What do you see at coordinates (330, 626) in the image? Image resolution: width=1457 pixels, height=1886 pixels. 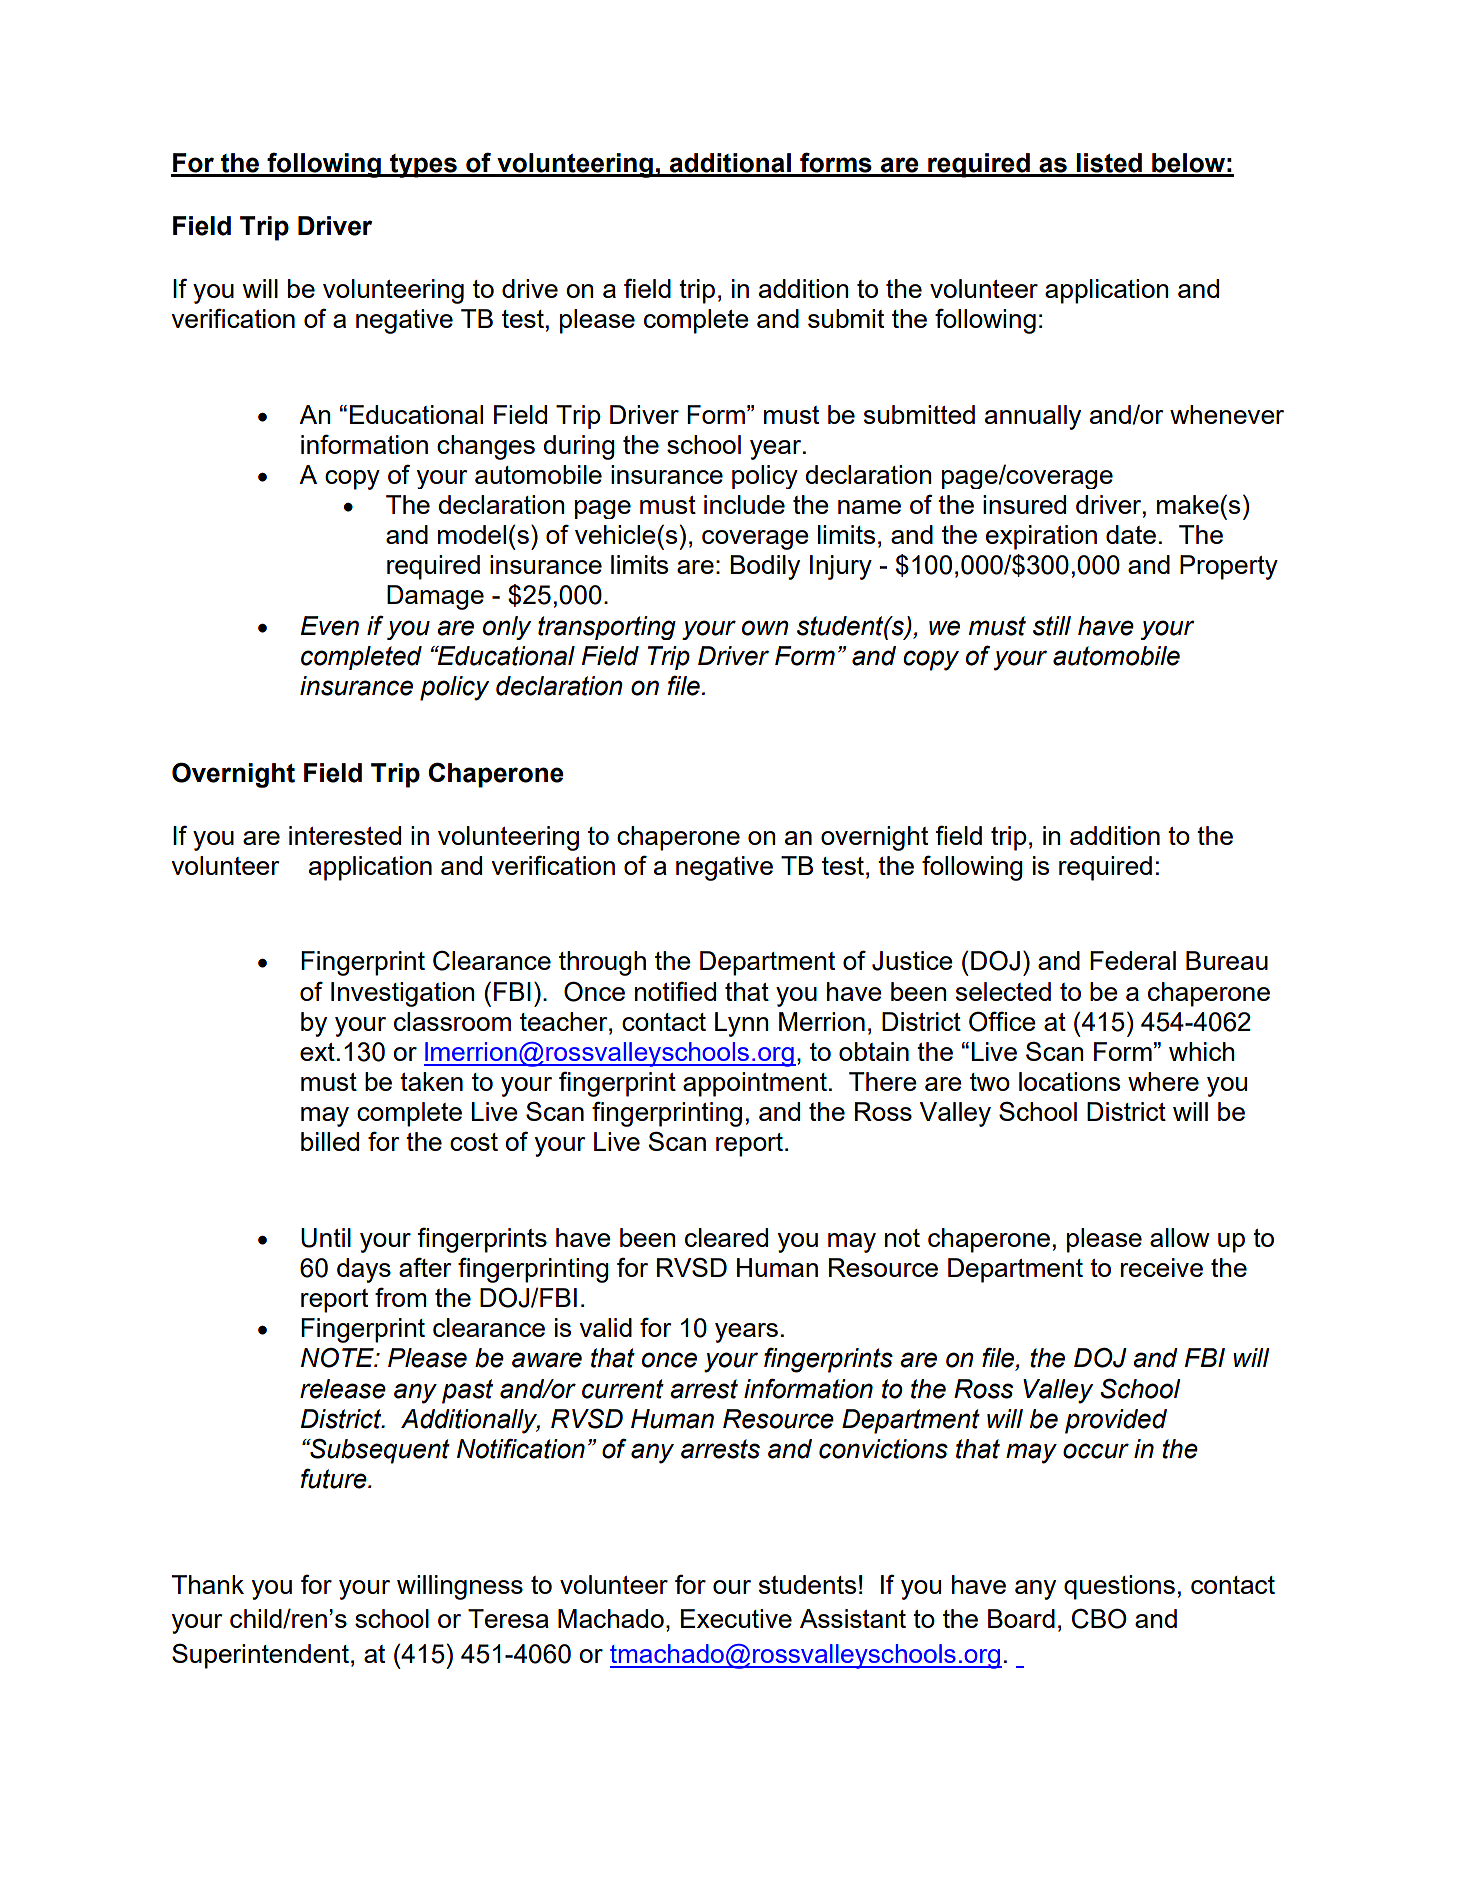 I see `Even` at bounding box center [330, 626].
